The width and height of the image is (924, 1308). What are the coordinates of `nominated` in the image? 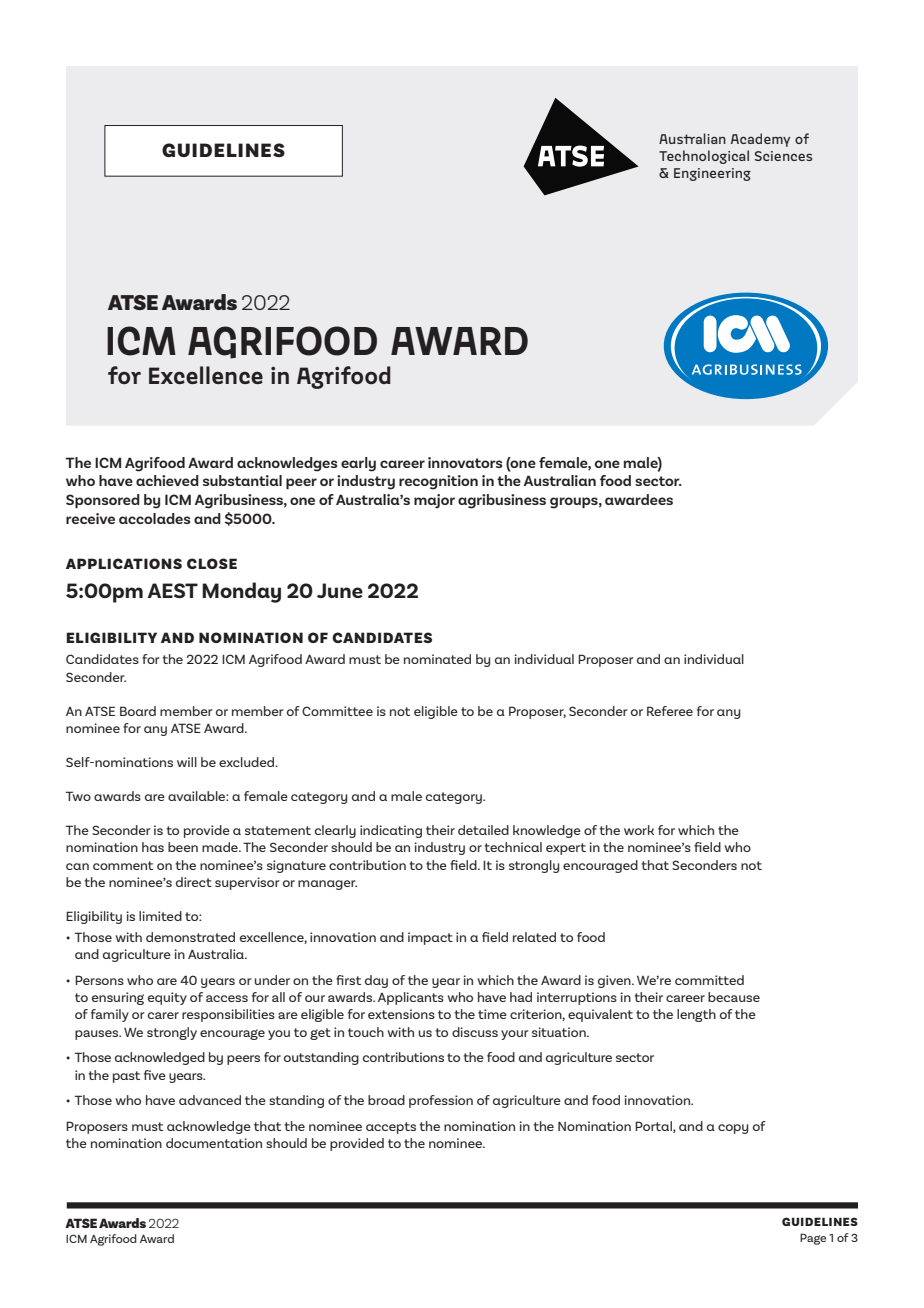 It's located at (437, 659).
